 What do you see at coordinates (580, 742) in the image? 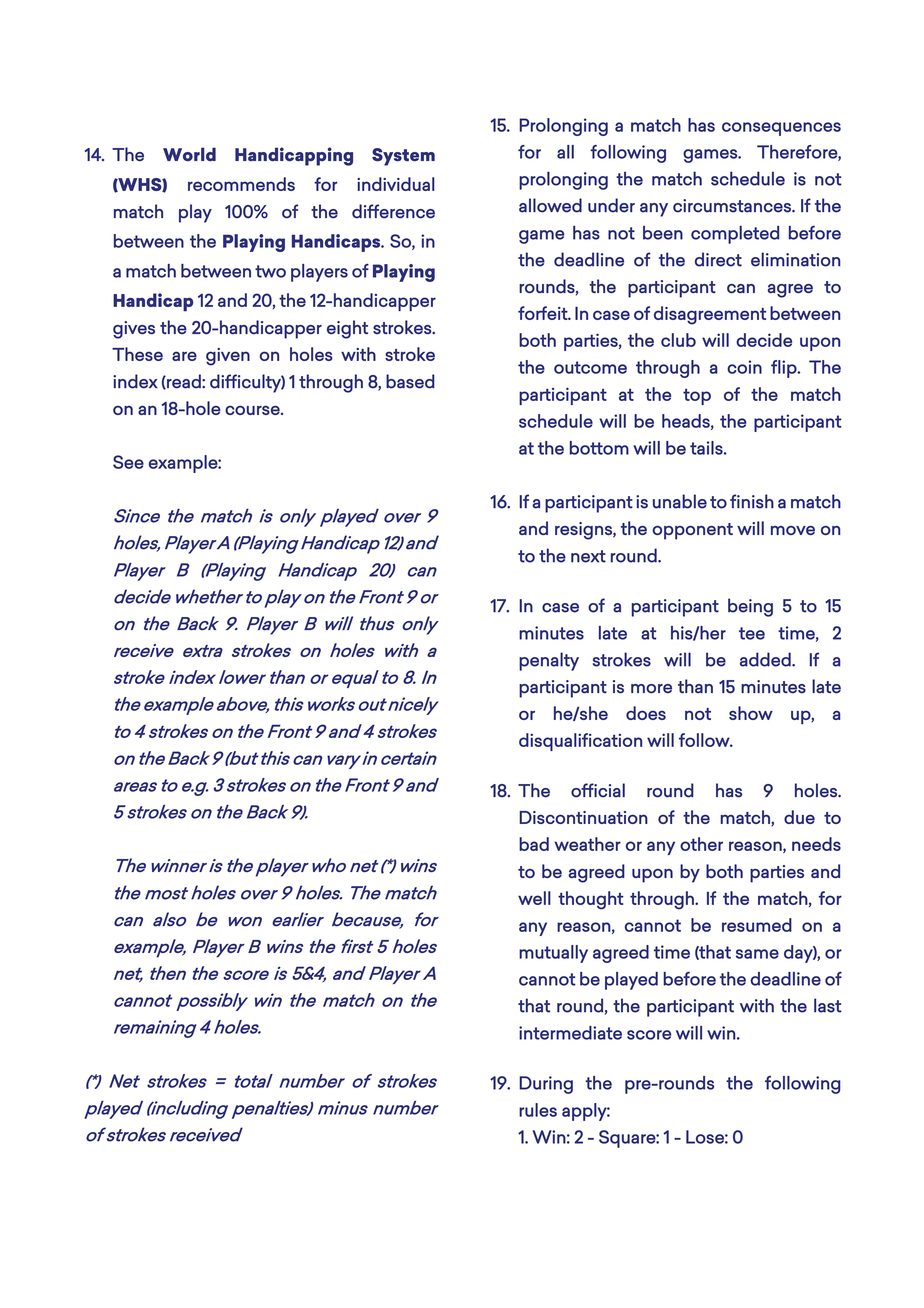
I see `disqualification` at bounding box center [580, 742].
